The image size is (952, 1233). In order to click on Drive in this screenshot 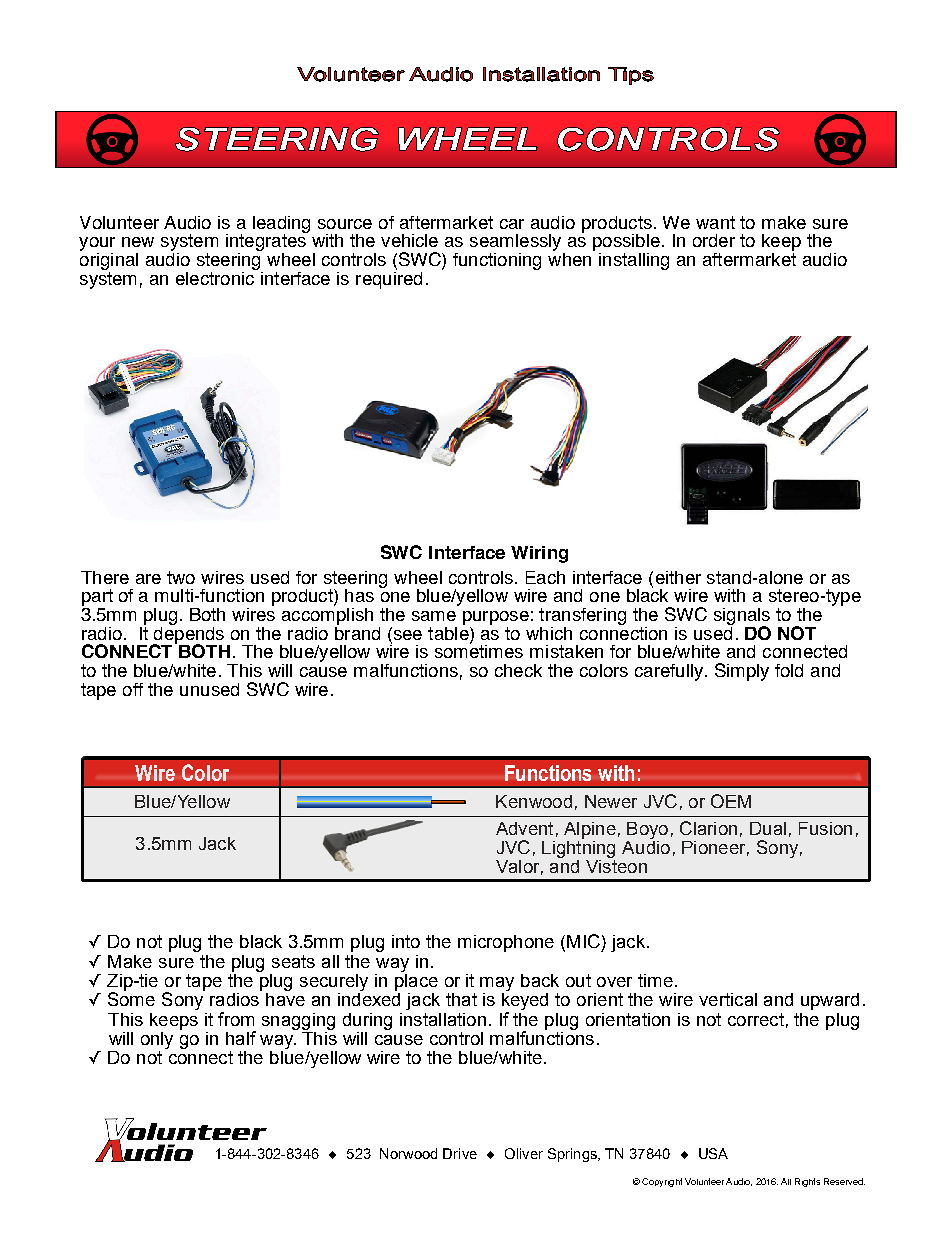, I will do `click(460, 1153)`.
